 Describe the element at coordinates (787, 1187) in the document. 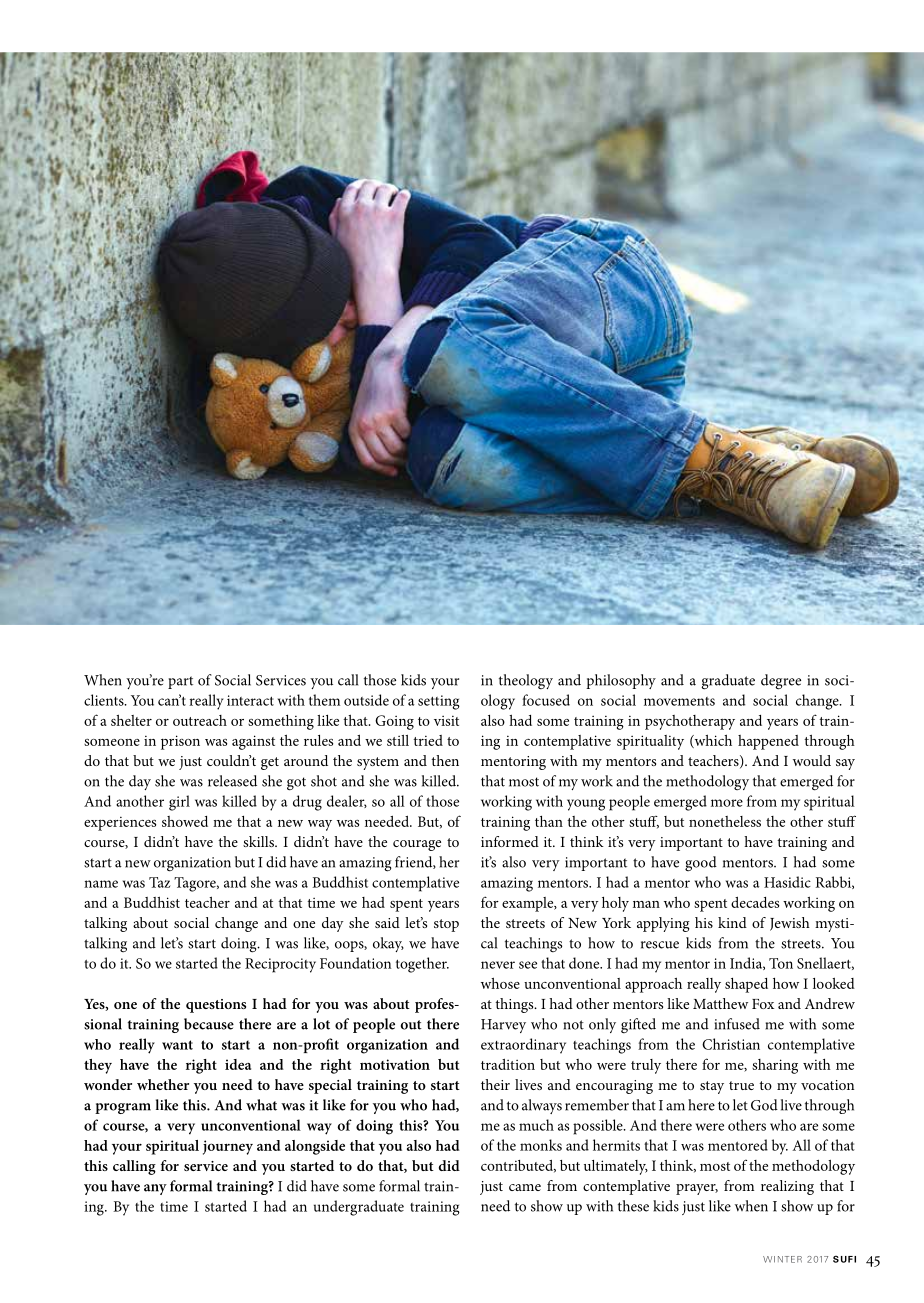

I see `realizing` at that location.
